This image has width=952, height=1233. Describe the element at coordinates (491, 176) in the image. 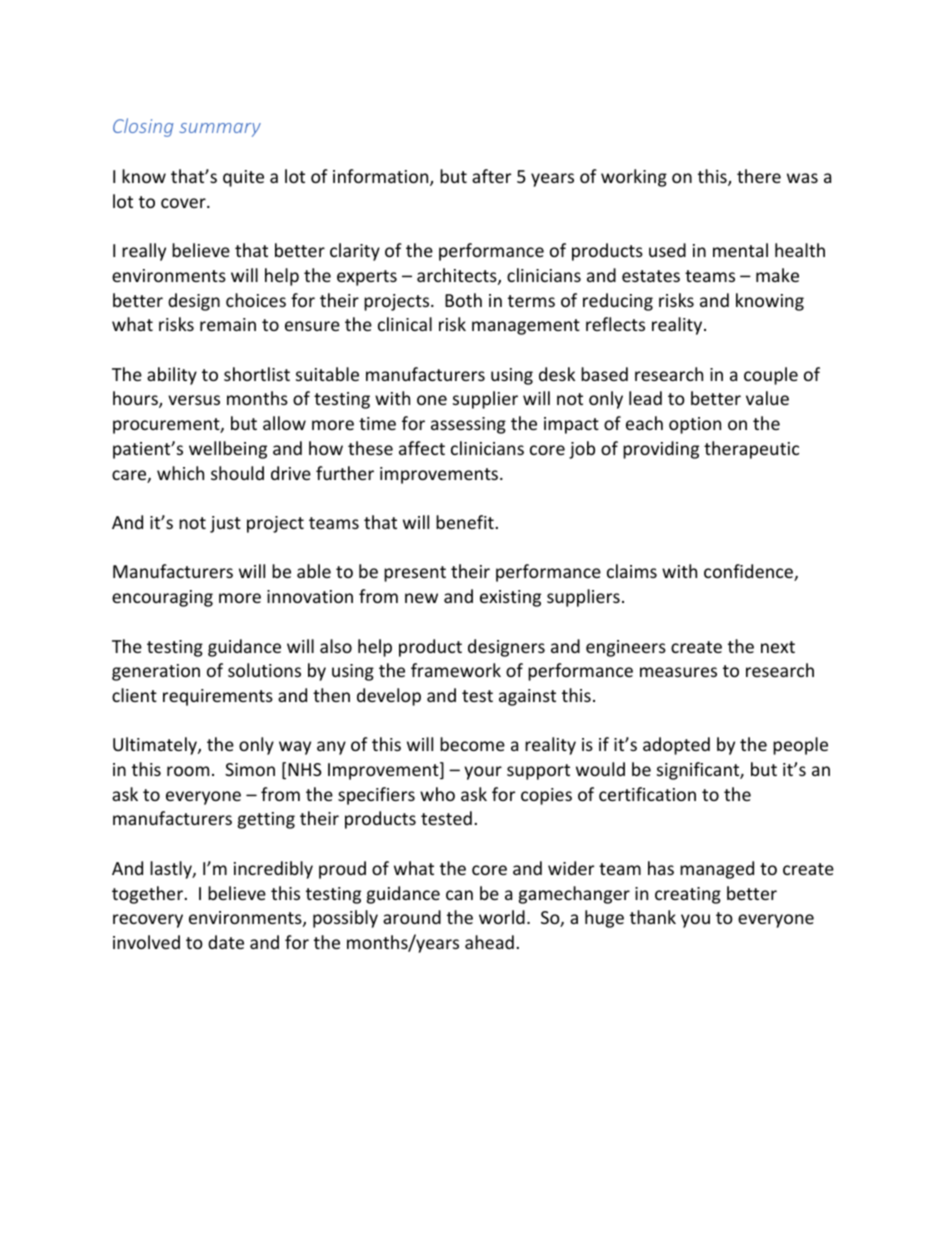

I see `after` at that location.
